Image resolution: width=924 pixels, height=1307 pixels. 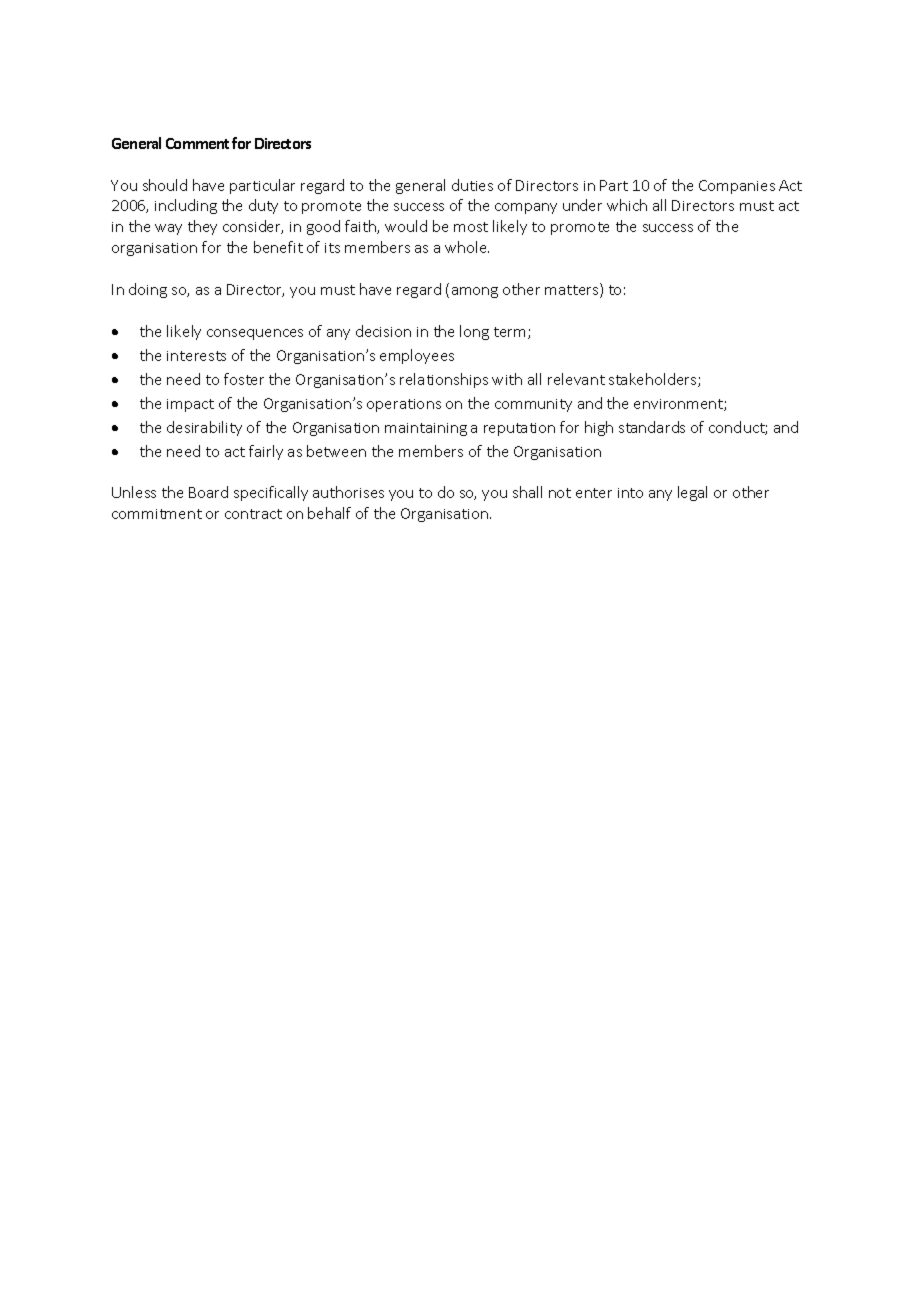 I want to click on Board, so click(x=208, y=492).
